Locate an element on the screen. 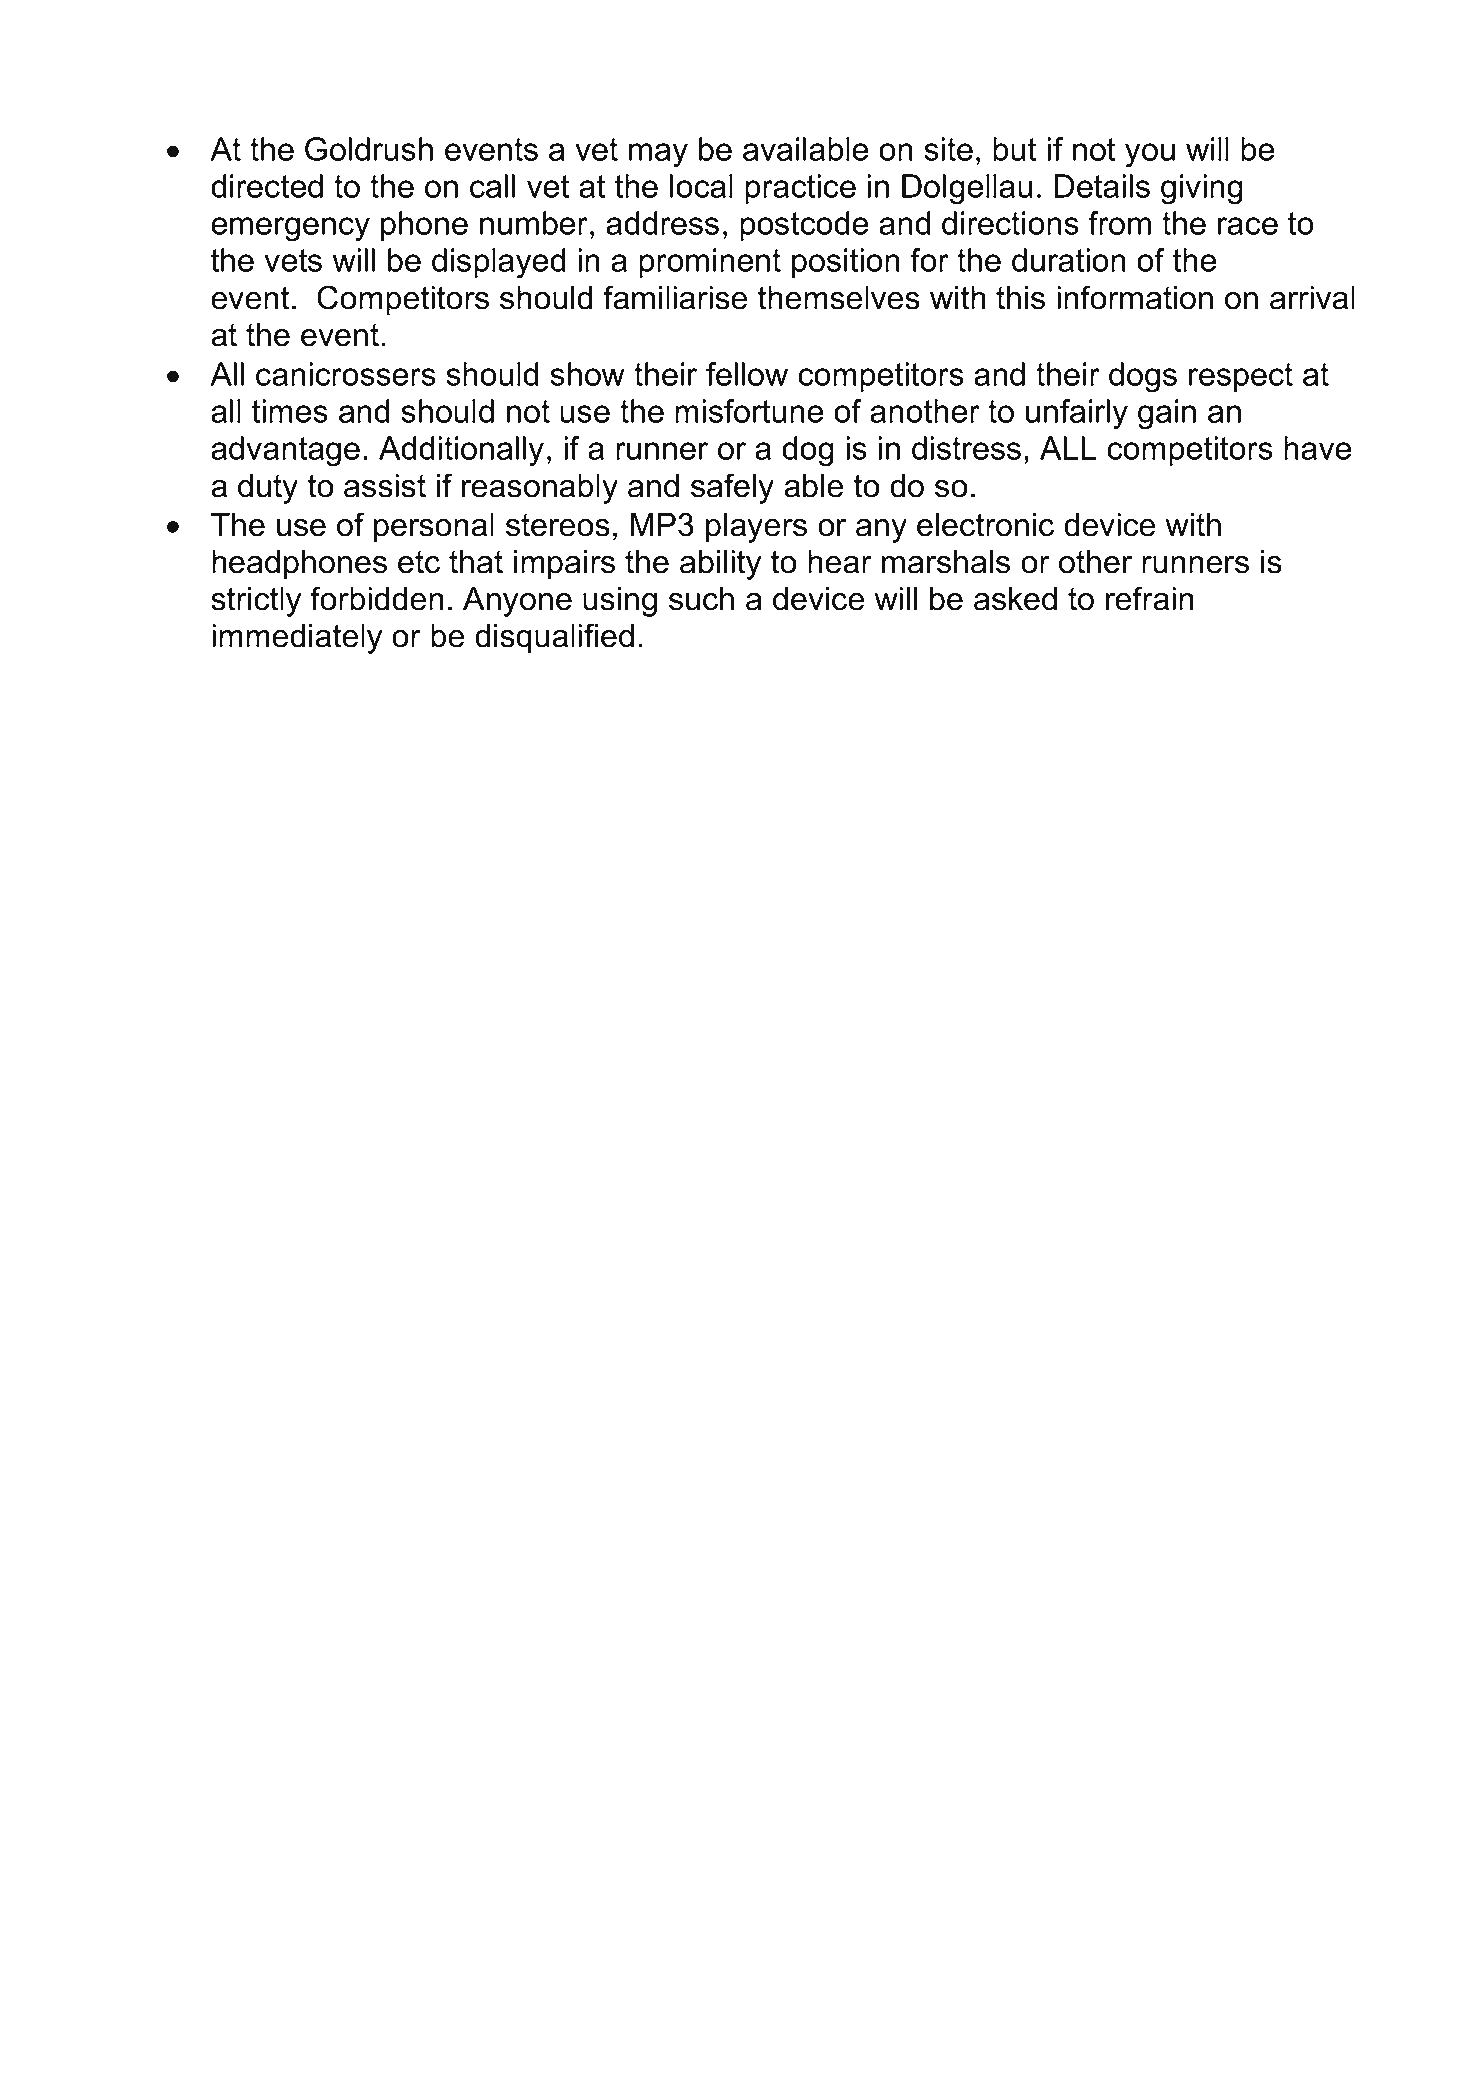 This screenshot has width=1479, height=2091. practice is located at coordinates (800, 189).
